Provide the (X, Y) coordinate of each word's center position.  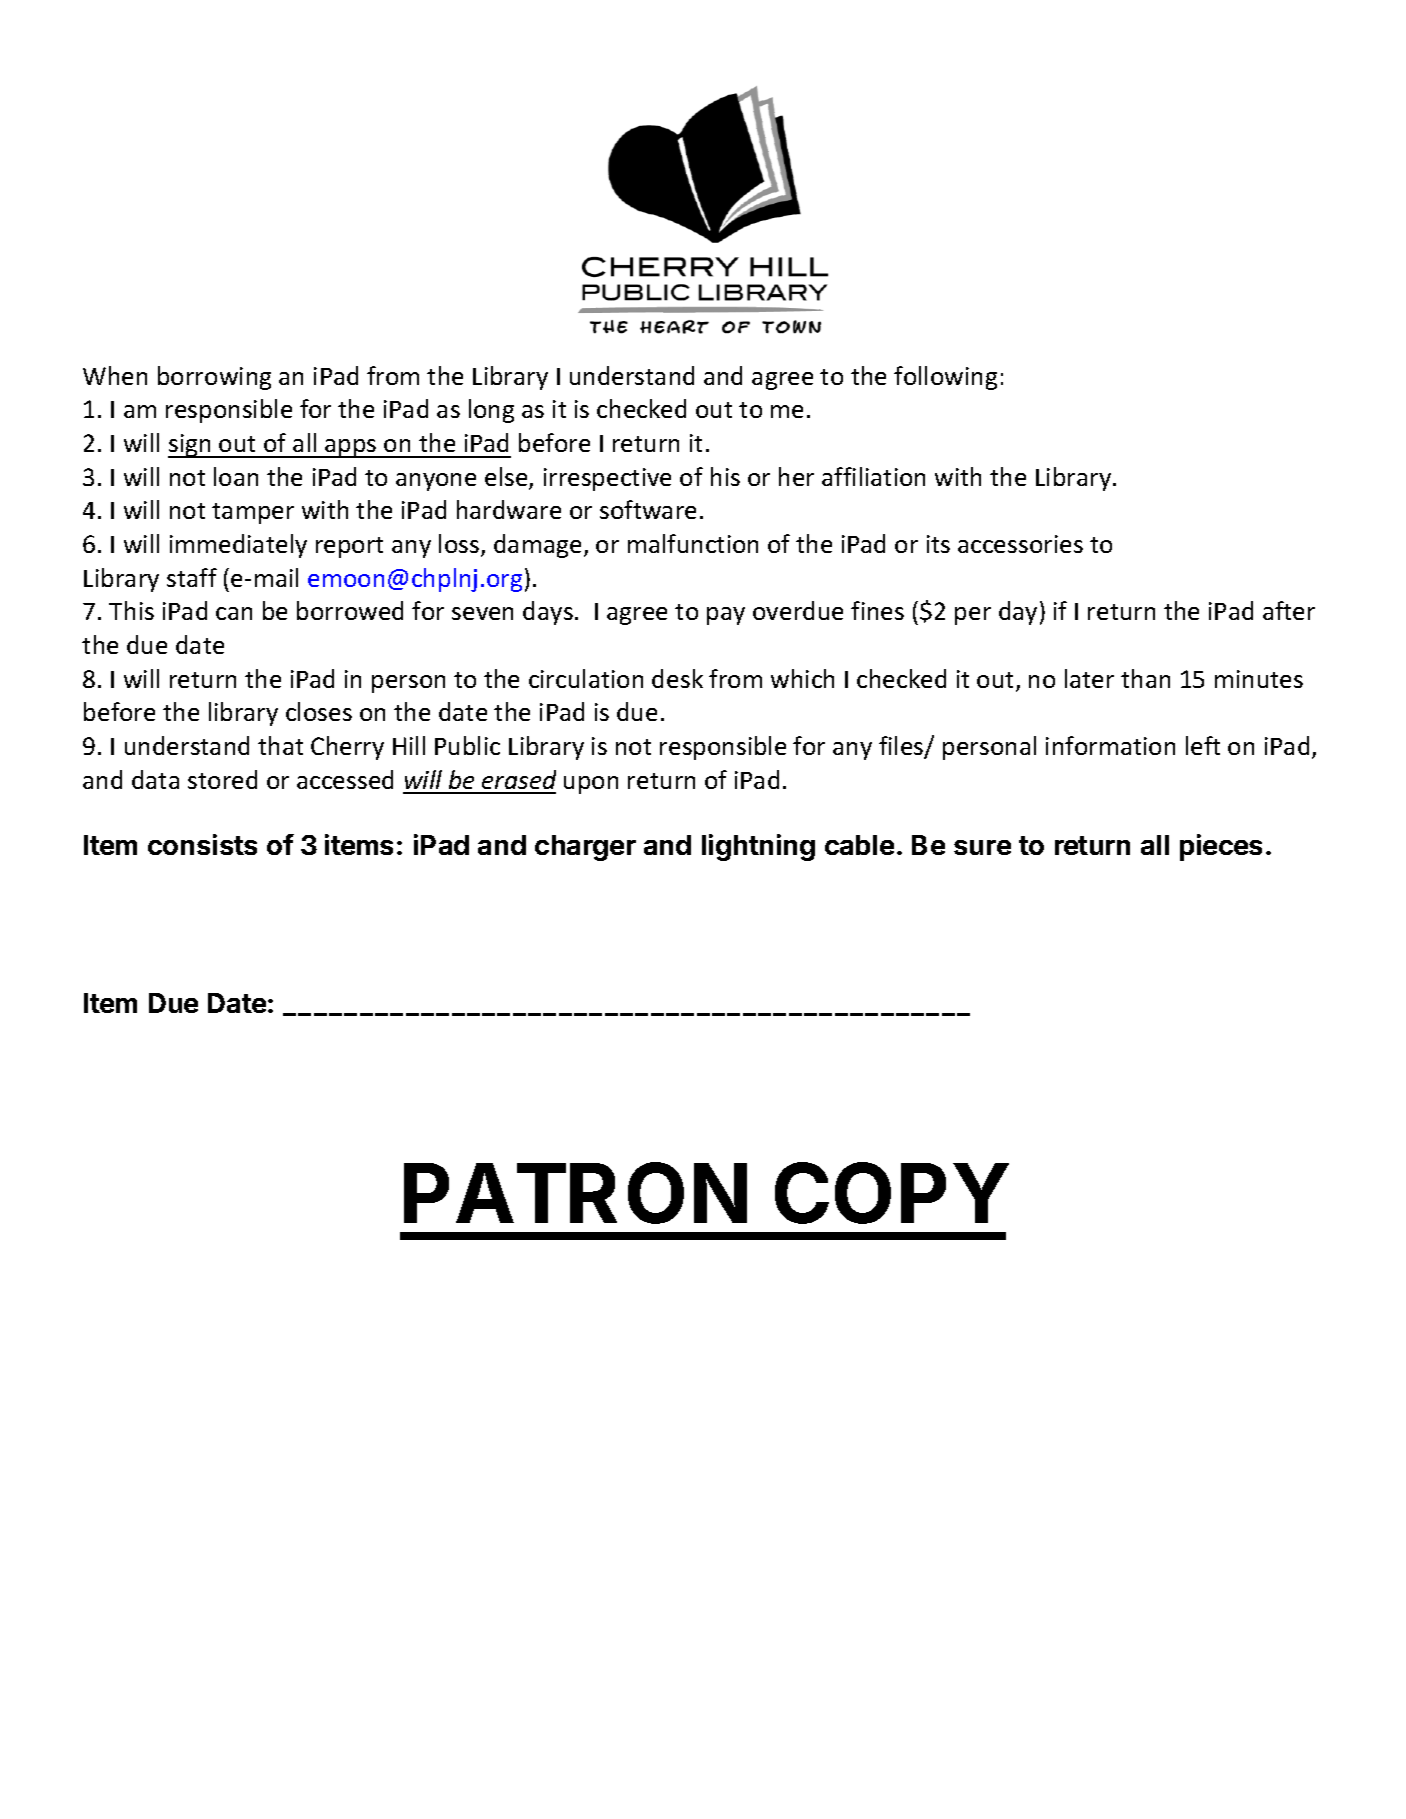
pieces (1221, 847)
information (1110, 745)
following (945, 378)
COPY (891, 1193)
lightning (758, 847)
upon (591, 785)
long (491, 411)
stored (222, 779)
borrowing (214, 378)
